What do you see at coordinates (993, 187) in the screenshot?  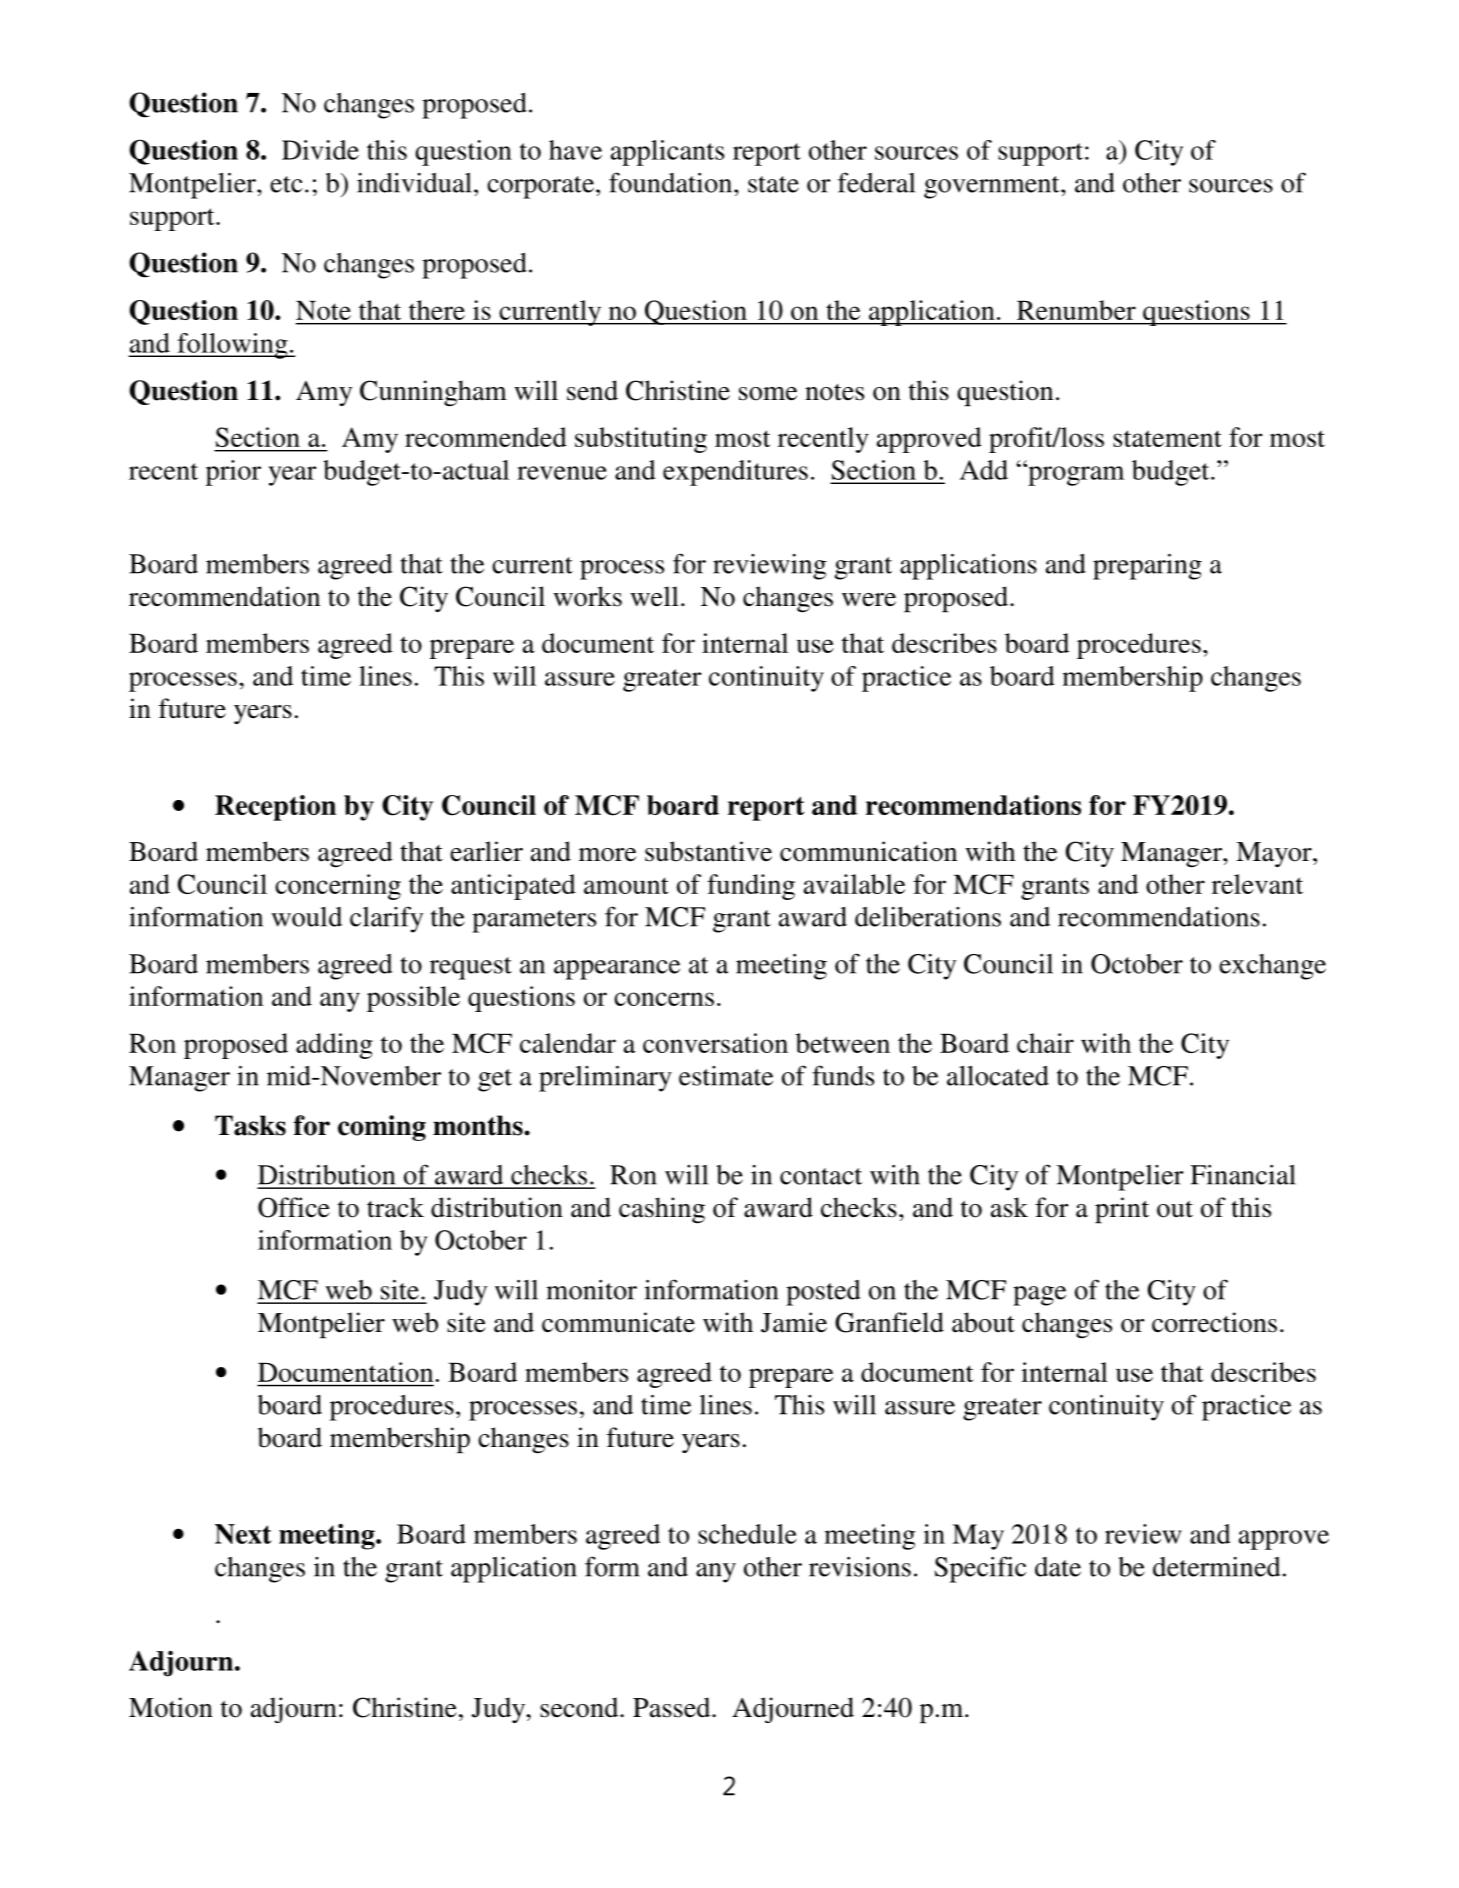 I see `government` at bounding box center [993, 187].
